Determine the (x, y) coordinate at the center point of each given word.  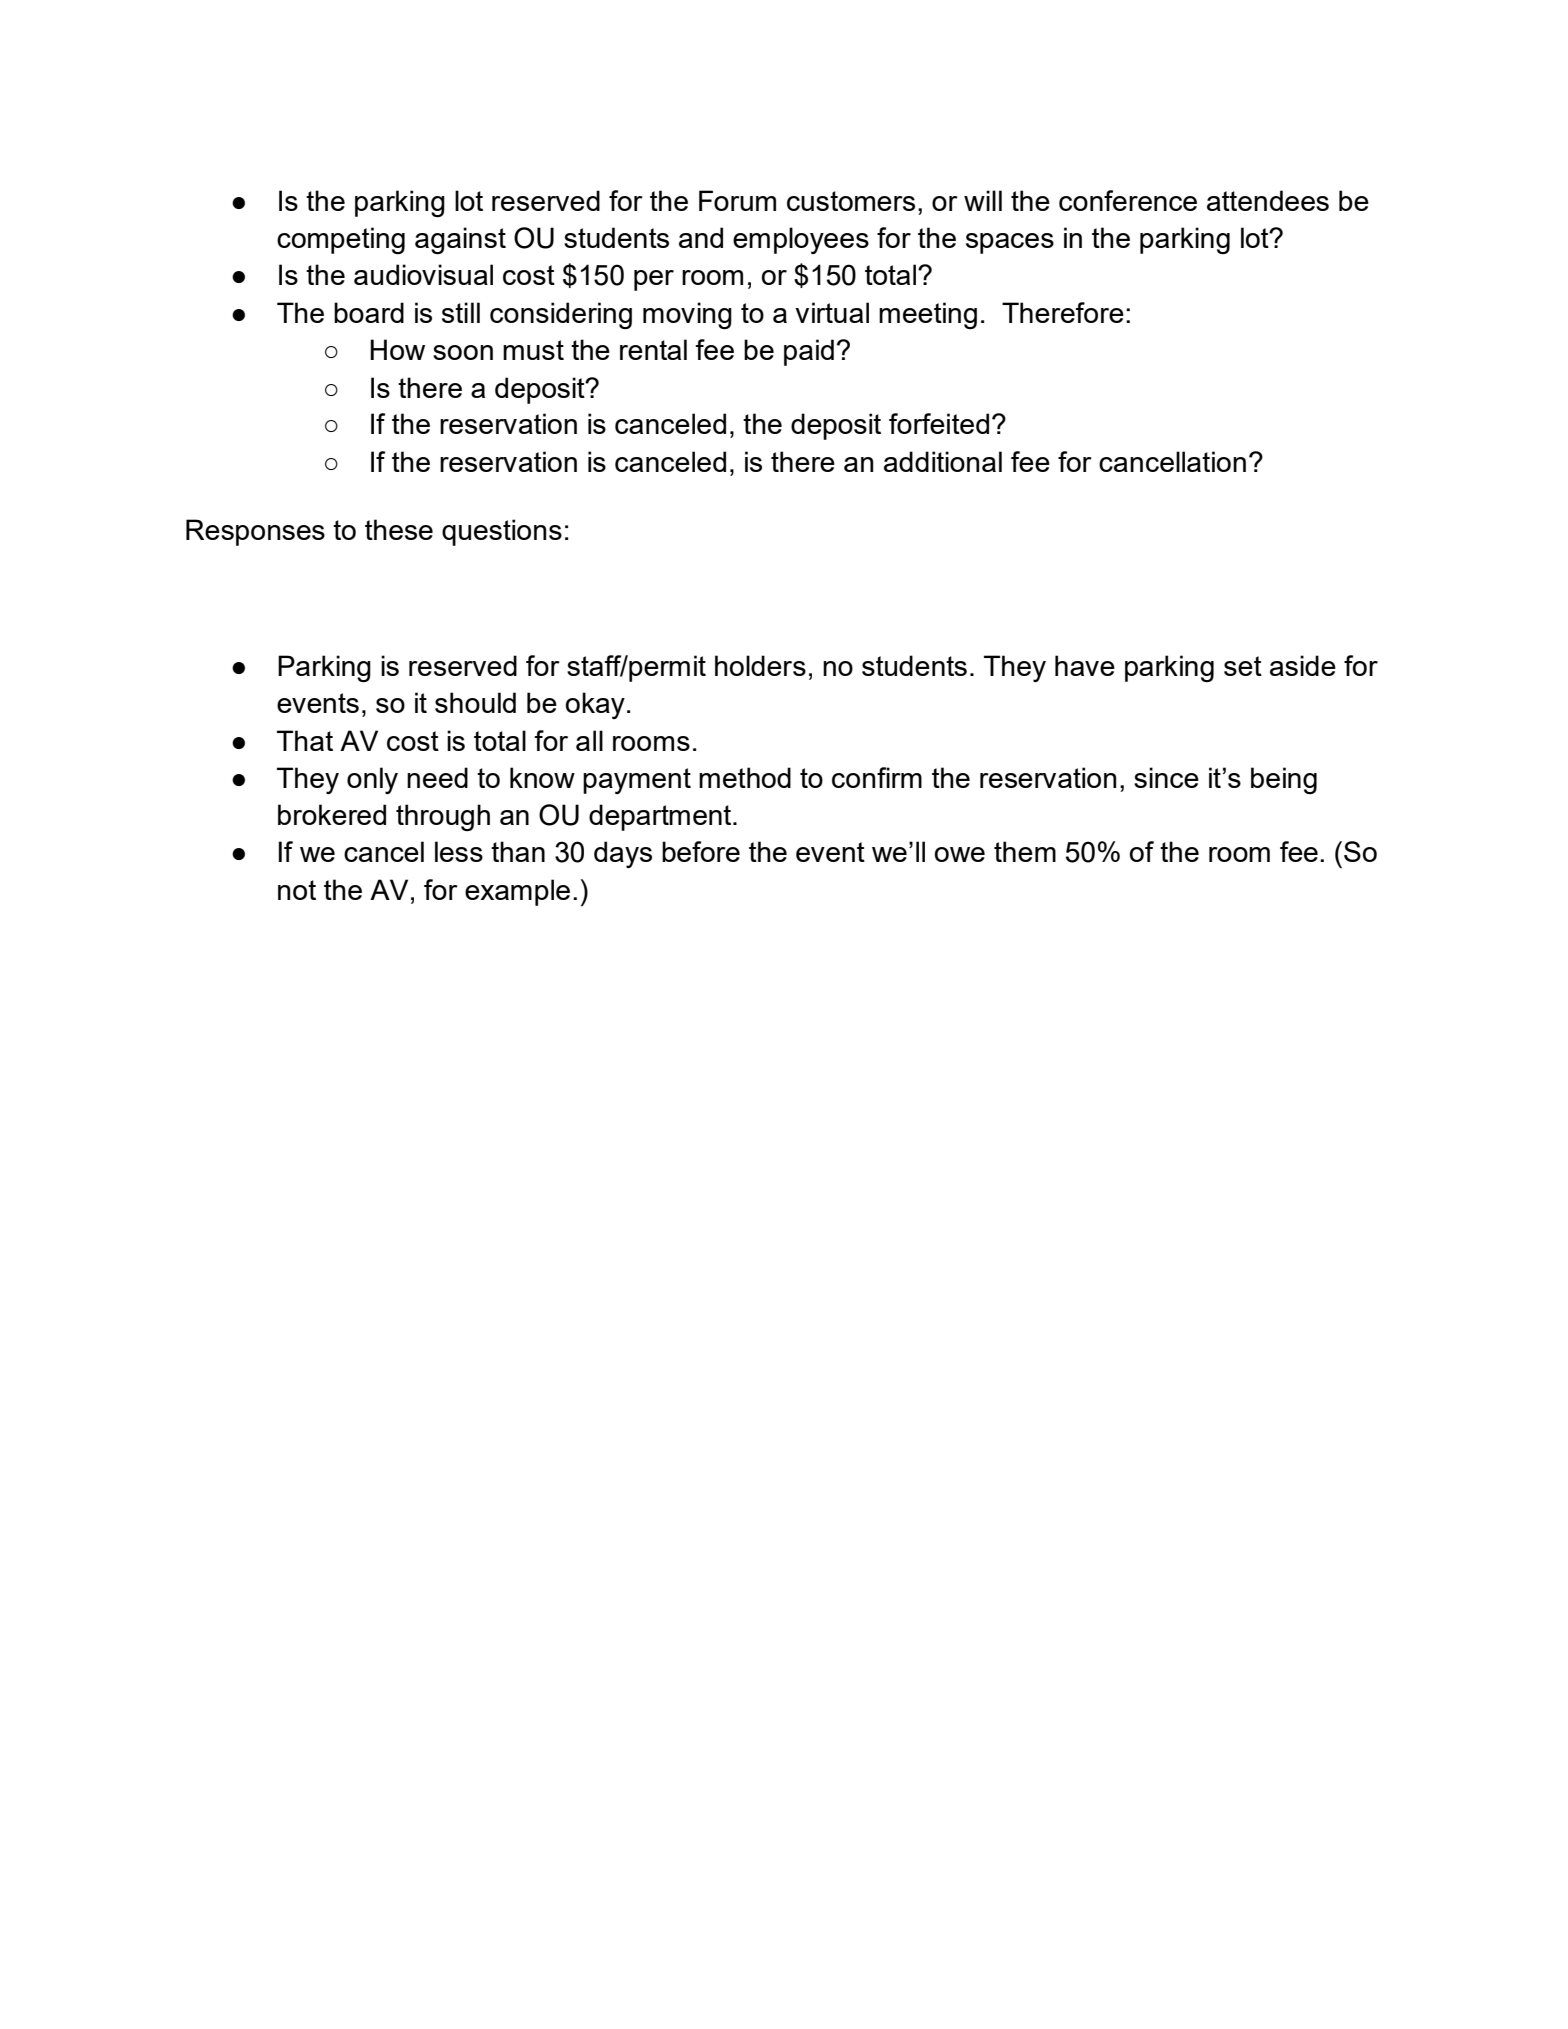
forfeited (939, 423)
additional (943, 461)
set (1243, 666)
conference (1128, 200)
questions (502, 532)
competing (341, 240)
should (475, 702)
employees (801, 240)
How (397, 349)
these (399, 529)
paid (809, 352)
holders (760, 665)
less (459, 851)
